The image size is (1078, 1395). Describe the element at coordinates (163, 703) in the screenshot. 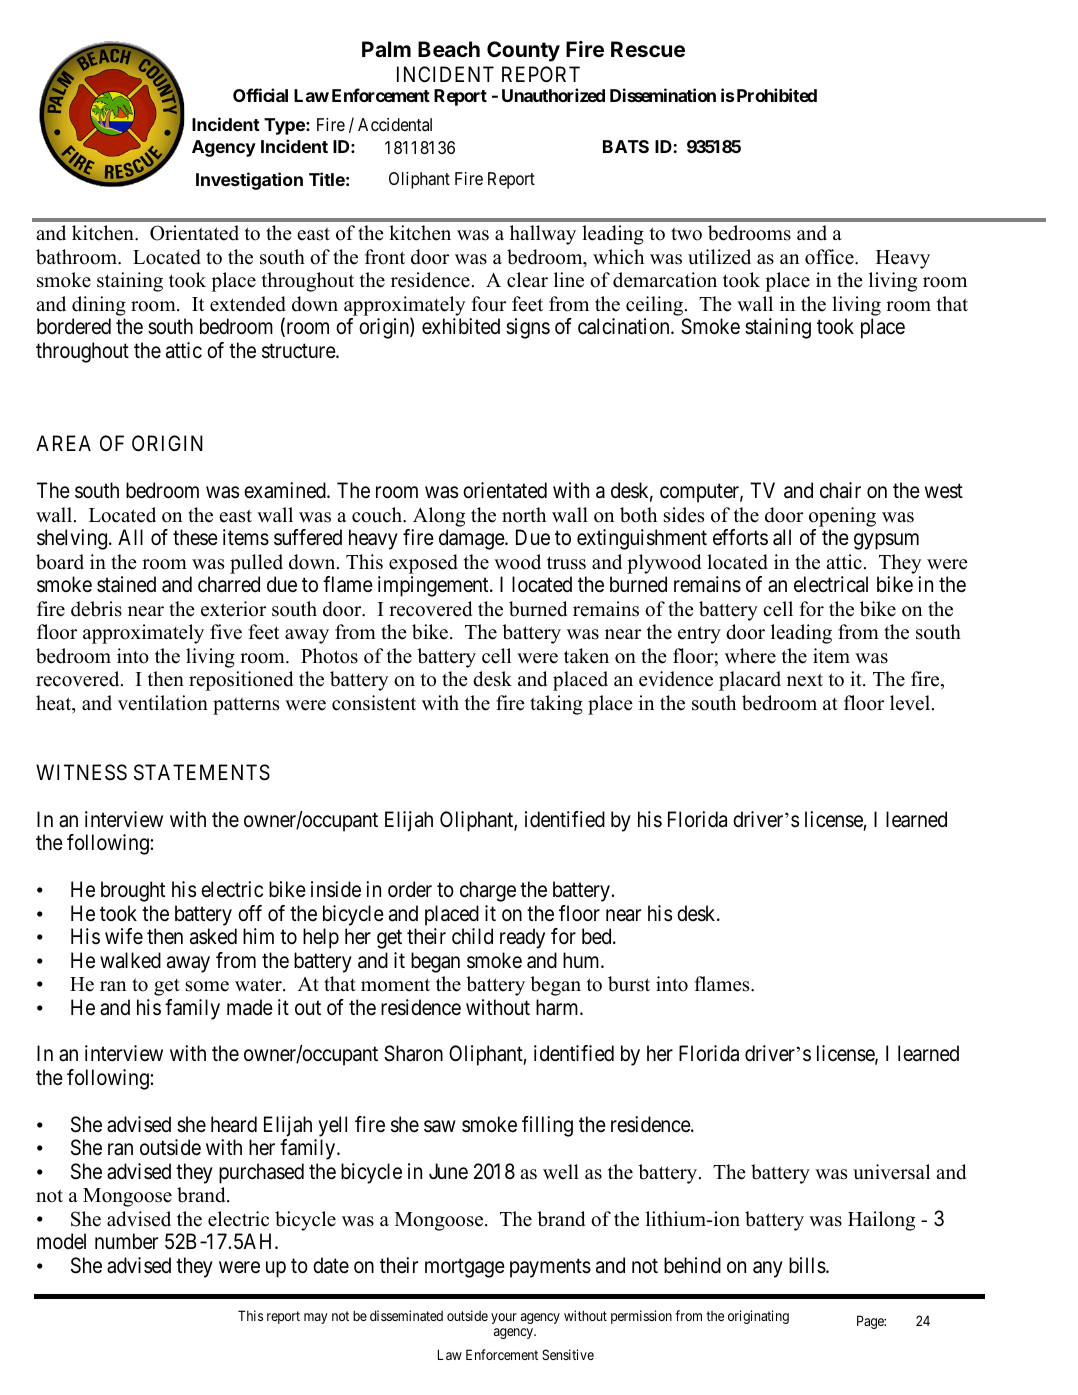

I see `ventilation` at that location.
